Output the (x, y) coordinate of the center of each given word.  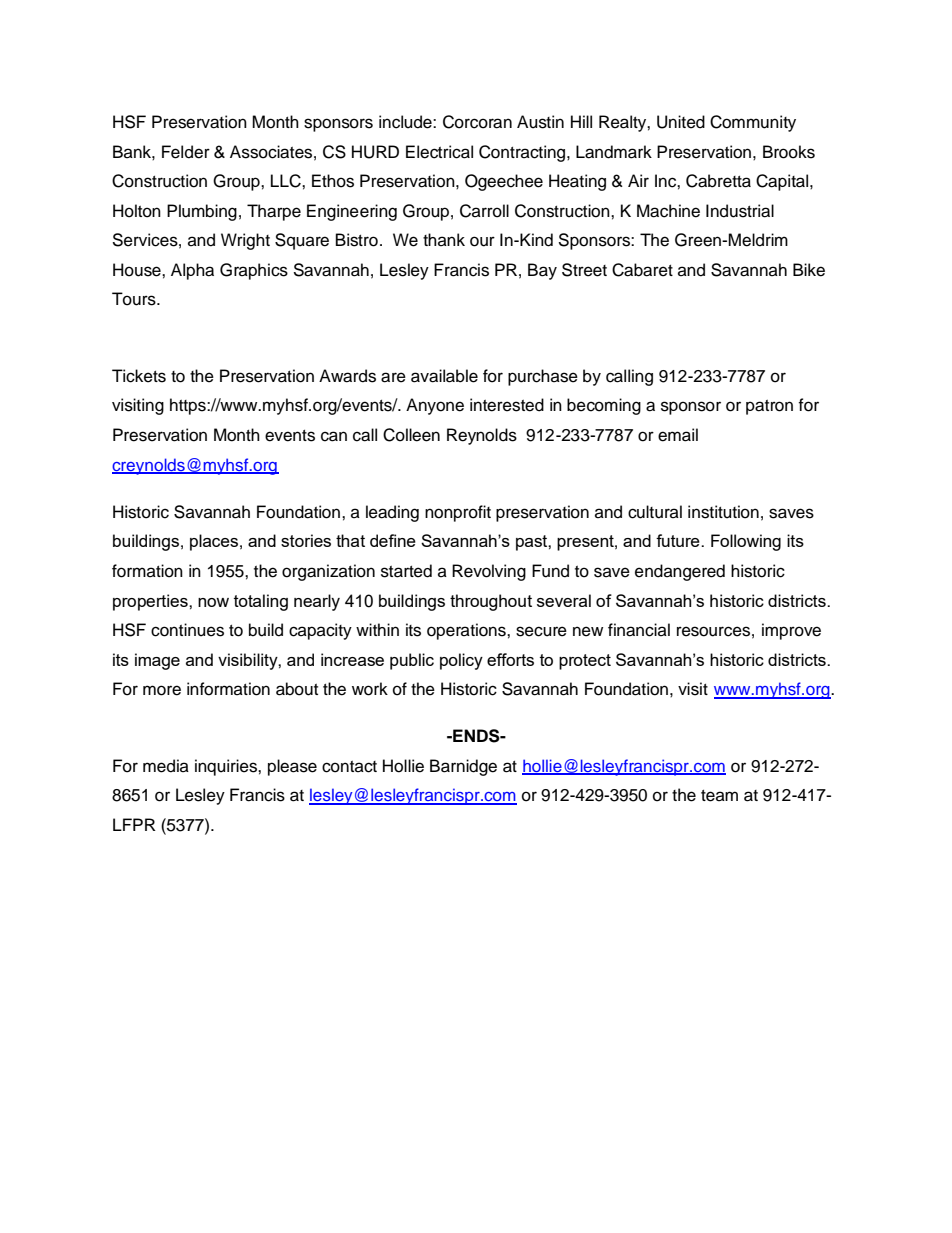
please (292, 767)
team (719, 796)
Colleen (411, 435)
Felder (186, 152)
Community (753, 123)
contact (349, 767)
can (334, 436)
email (678, 435)
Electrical (439, 152)
